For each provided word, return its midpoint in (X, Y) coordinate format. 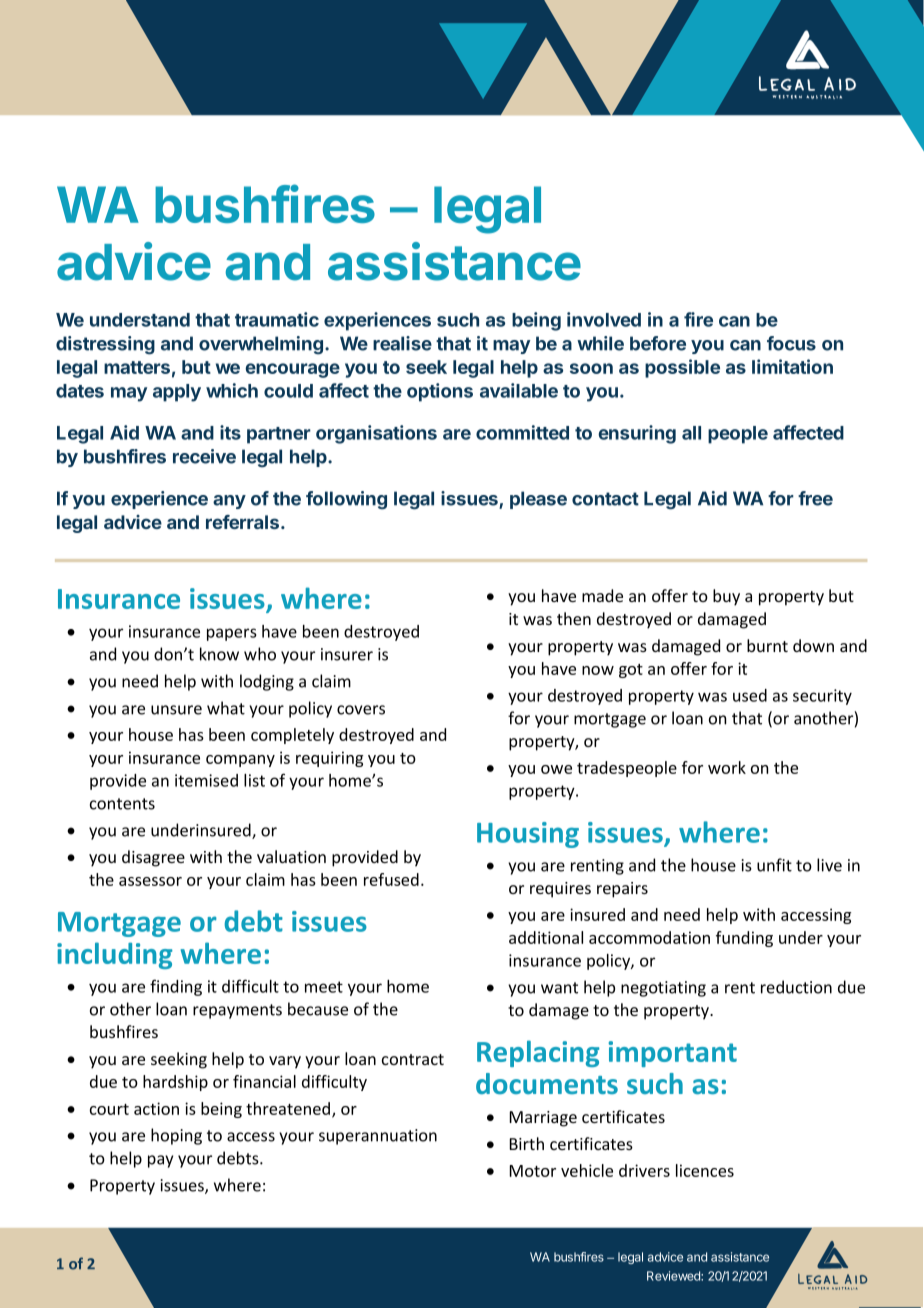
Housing (528, 835)
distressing (105, 345)
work (727, 767)
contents (122, 804)
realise (402, 343)
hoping (176, 1136)
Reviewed (674, 1276)
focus (791, 343)
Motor (533, 1171)
